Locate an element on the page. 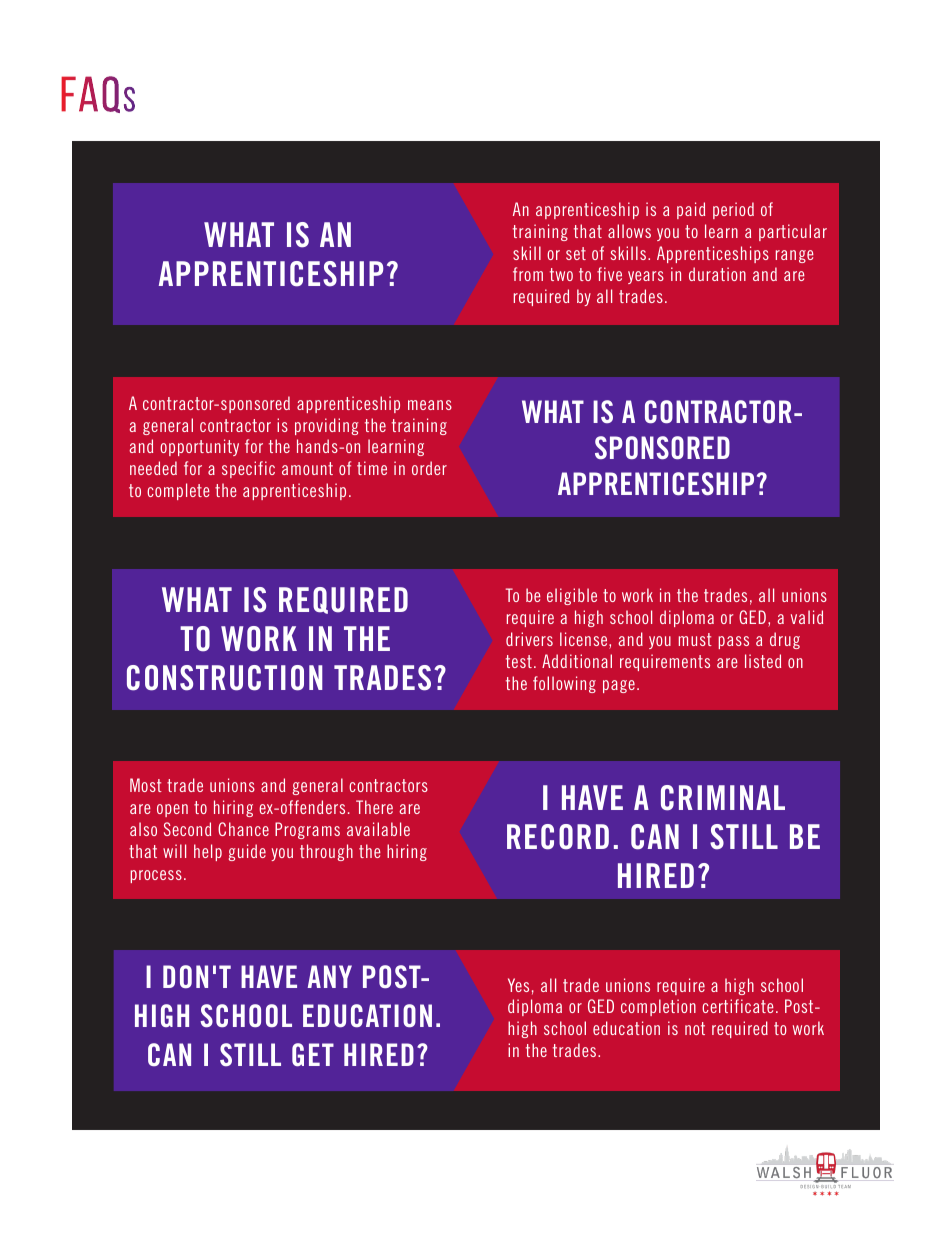  Yes is located at coordinates (518, 985).
